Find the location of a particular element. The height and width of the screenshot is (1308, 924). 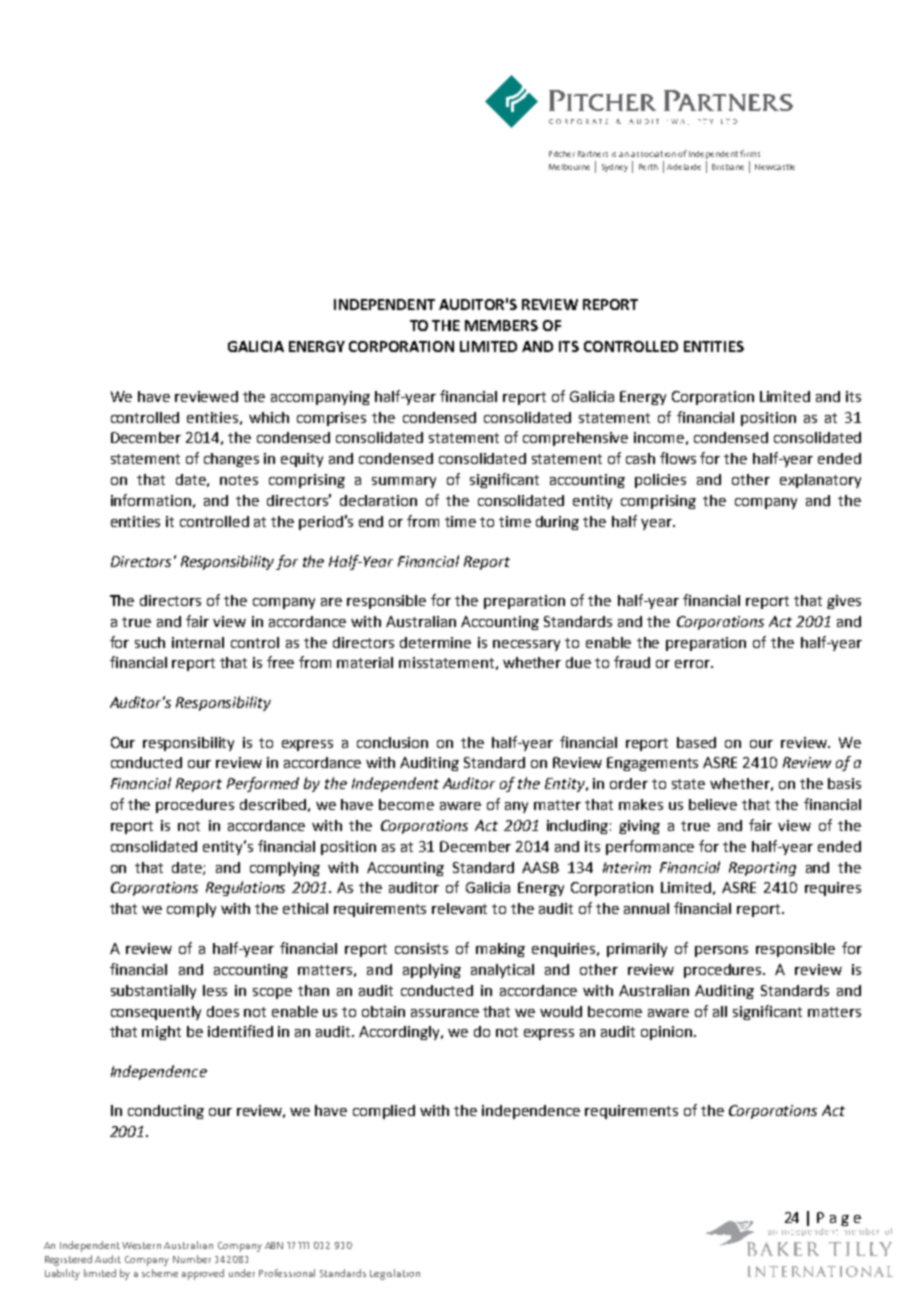

substantially is located at coordinates (153, 992).
